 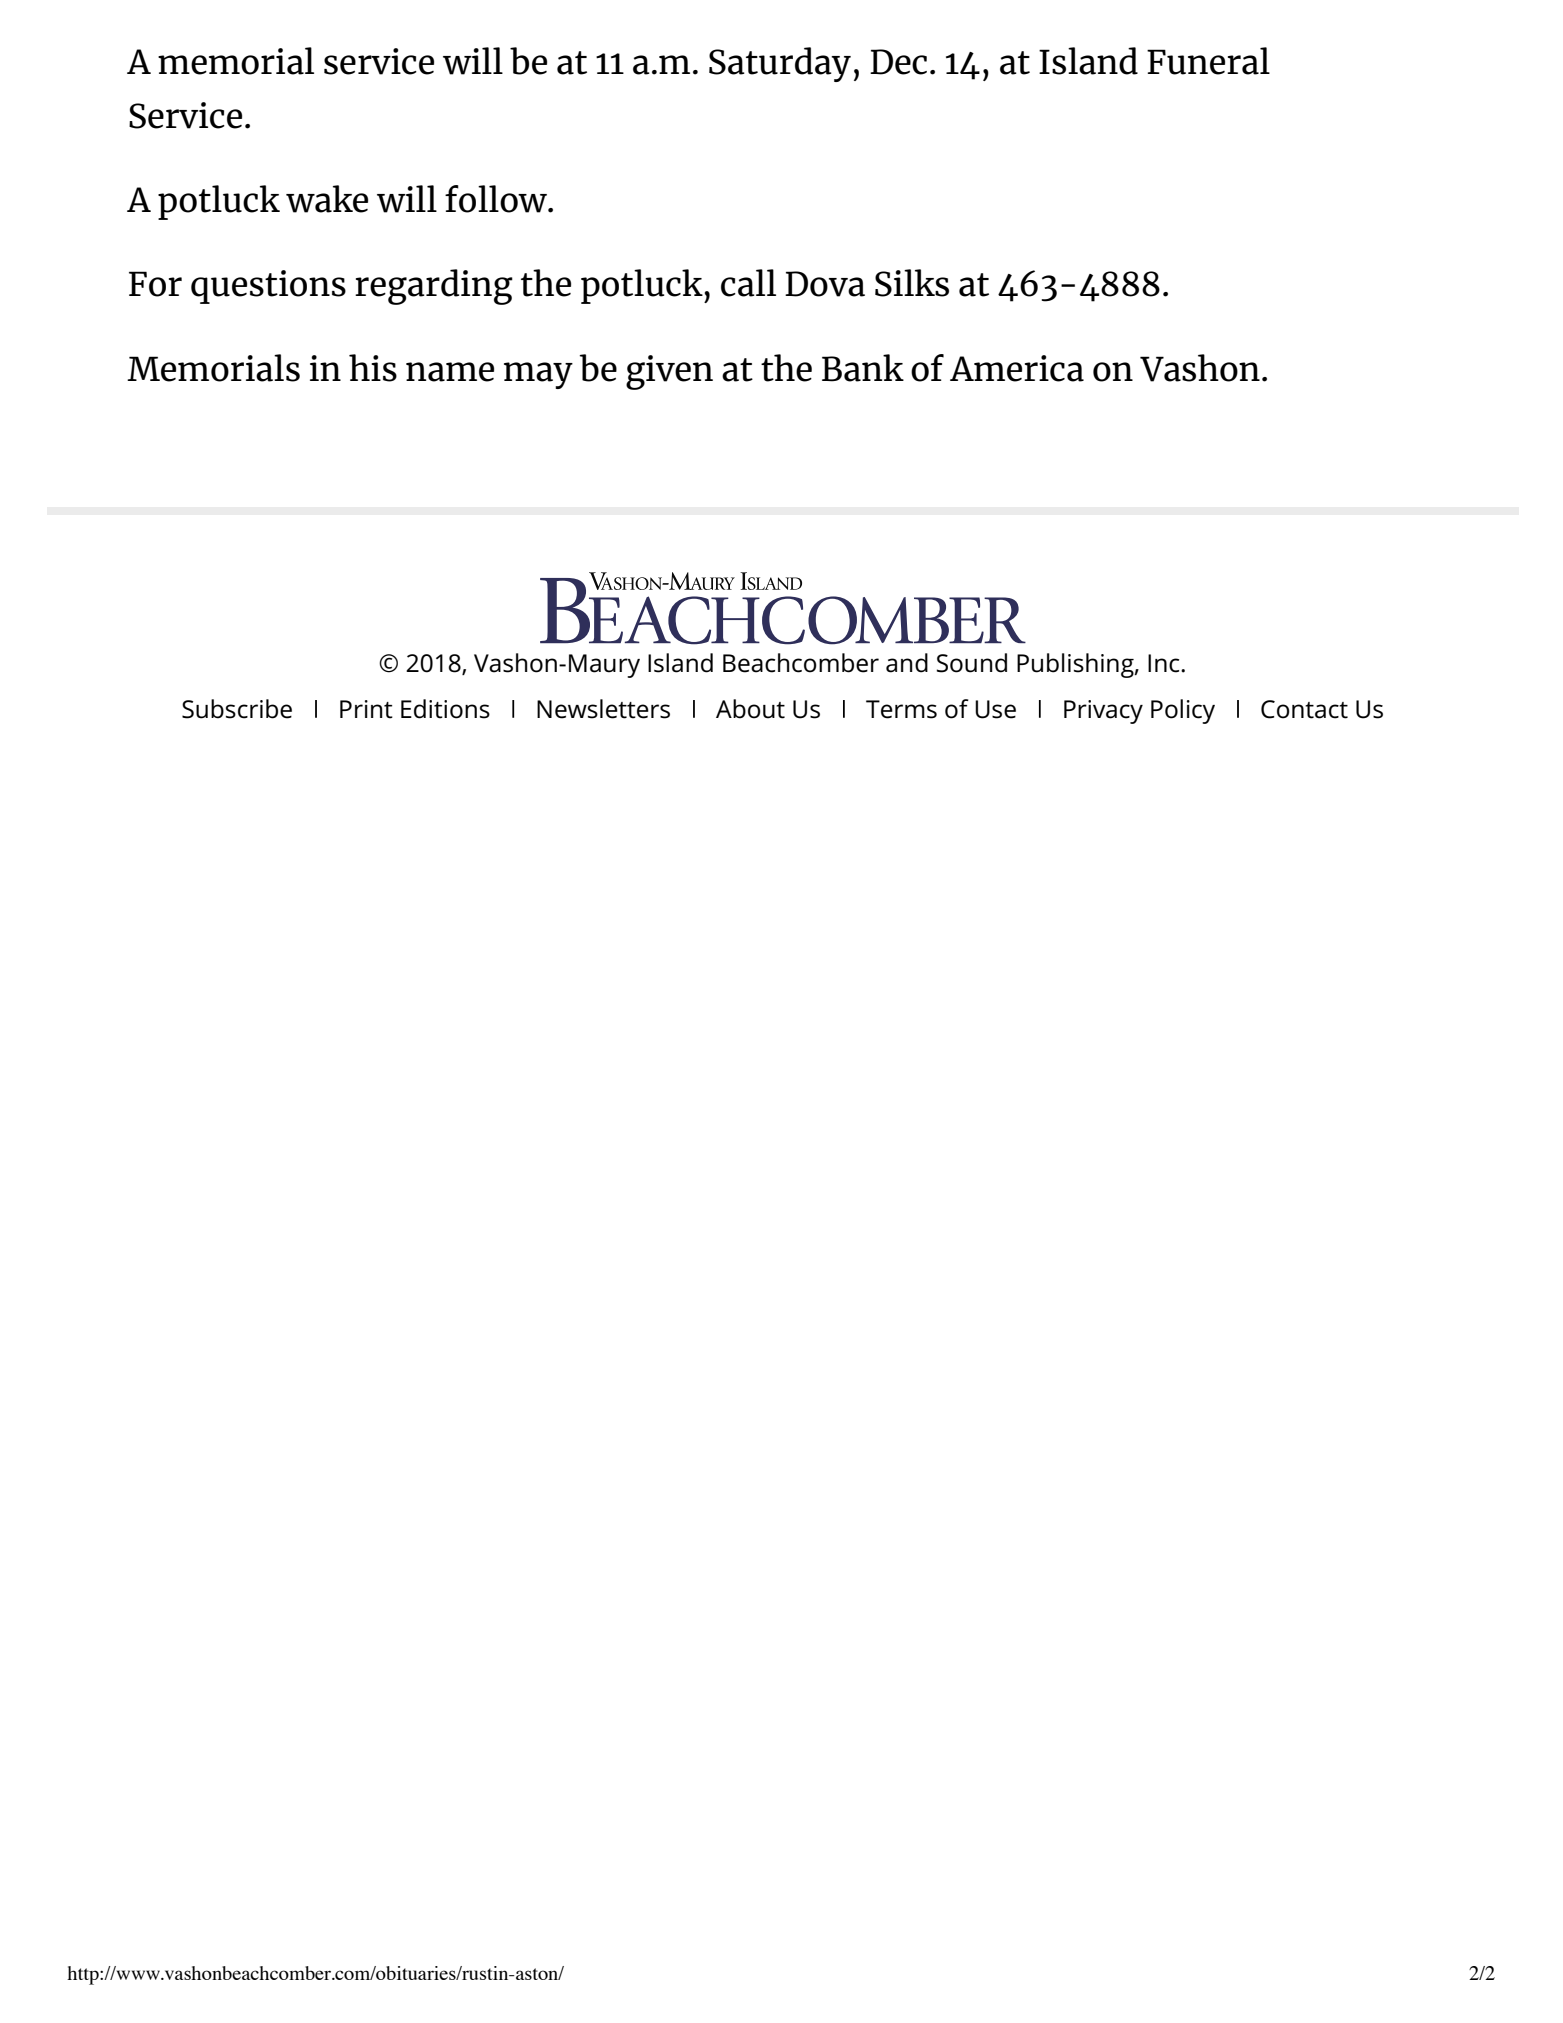 What do you see at coordinates (237, 709) in the screenshot?
I see `Subscribe` at bounding box center [237, 709].
